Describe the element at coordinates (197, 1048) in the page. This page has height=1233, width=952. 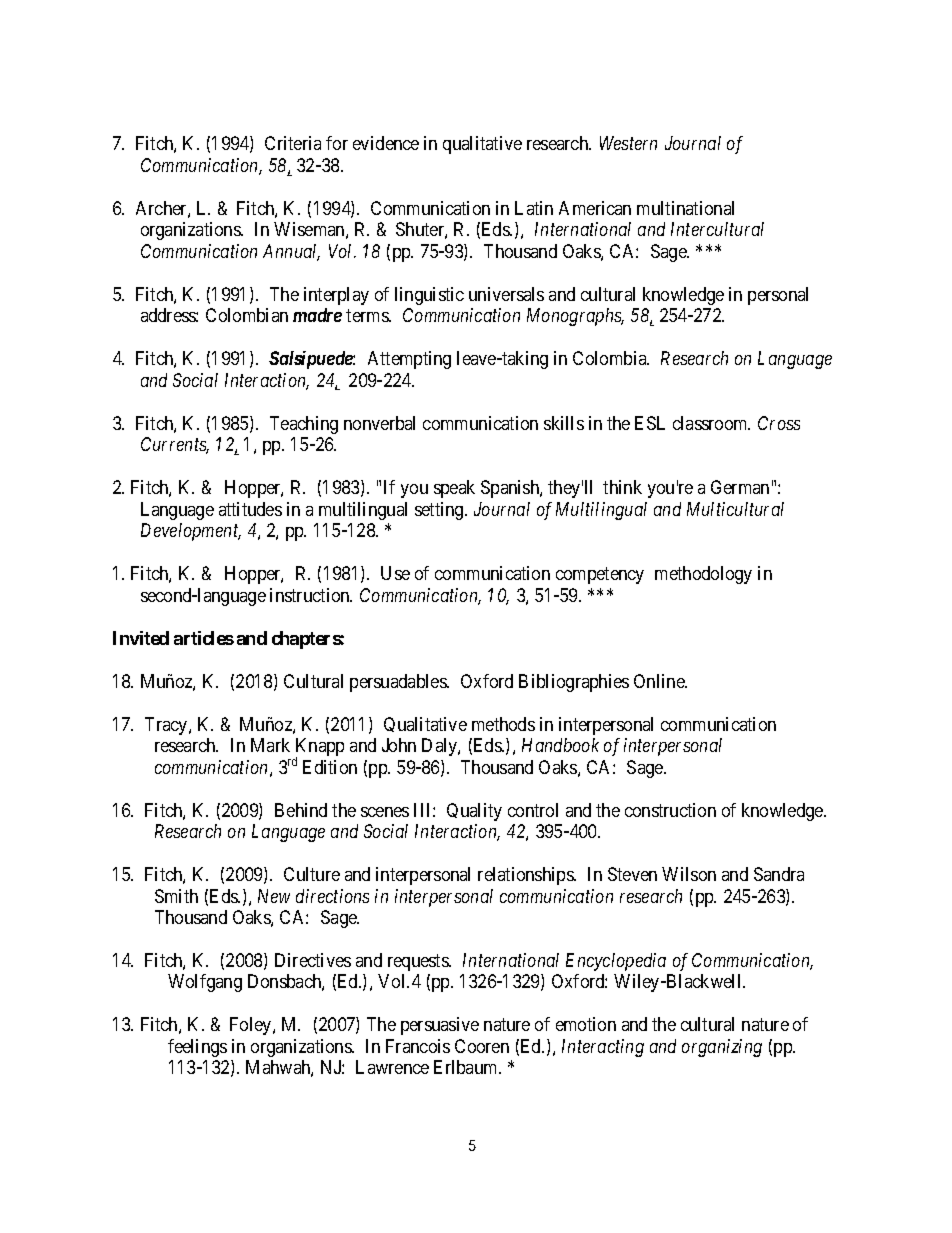
I see `feelings` at that location.
